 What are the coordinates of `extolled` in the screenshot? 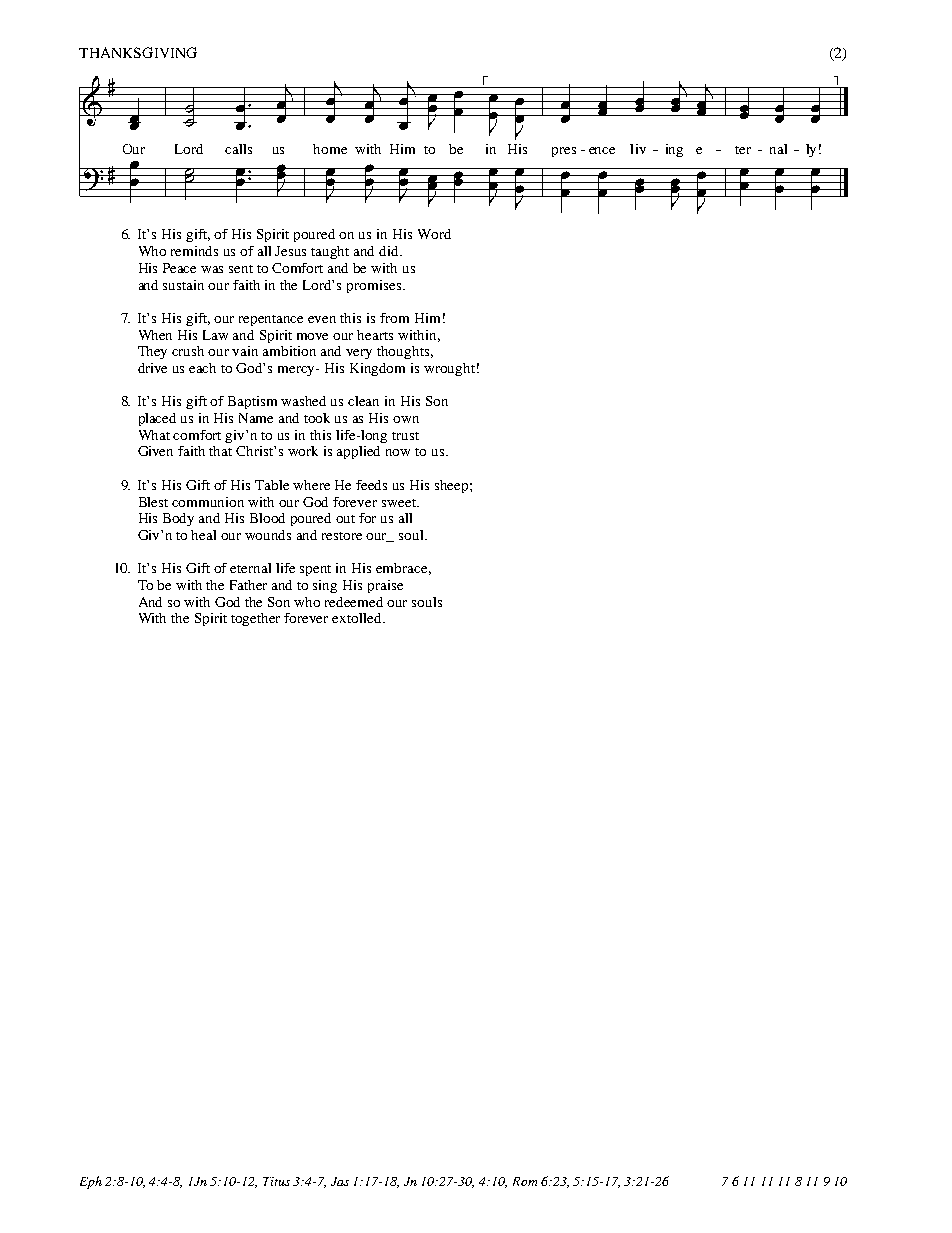 It's located at (358, 618).
